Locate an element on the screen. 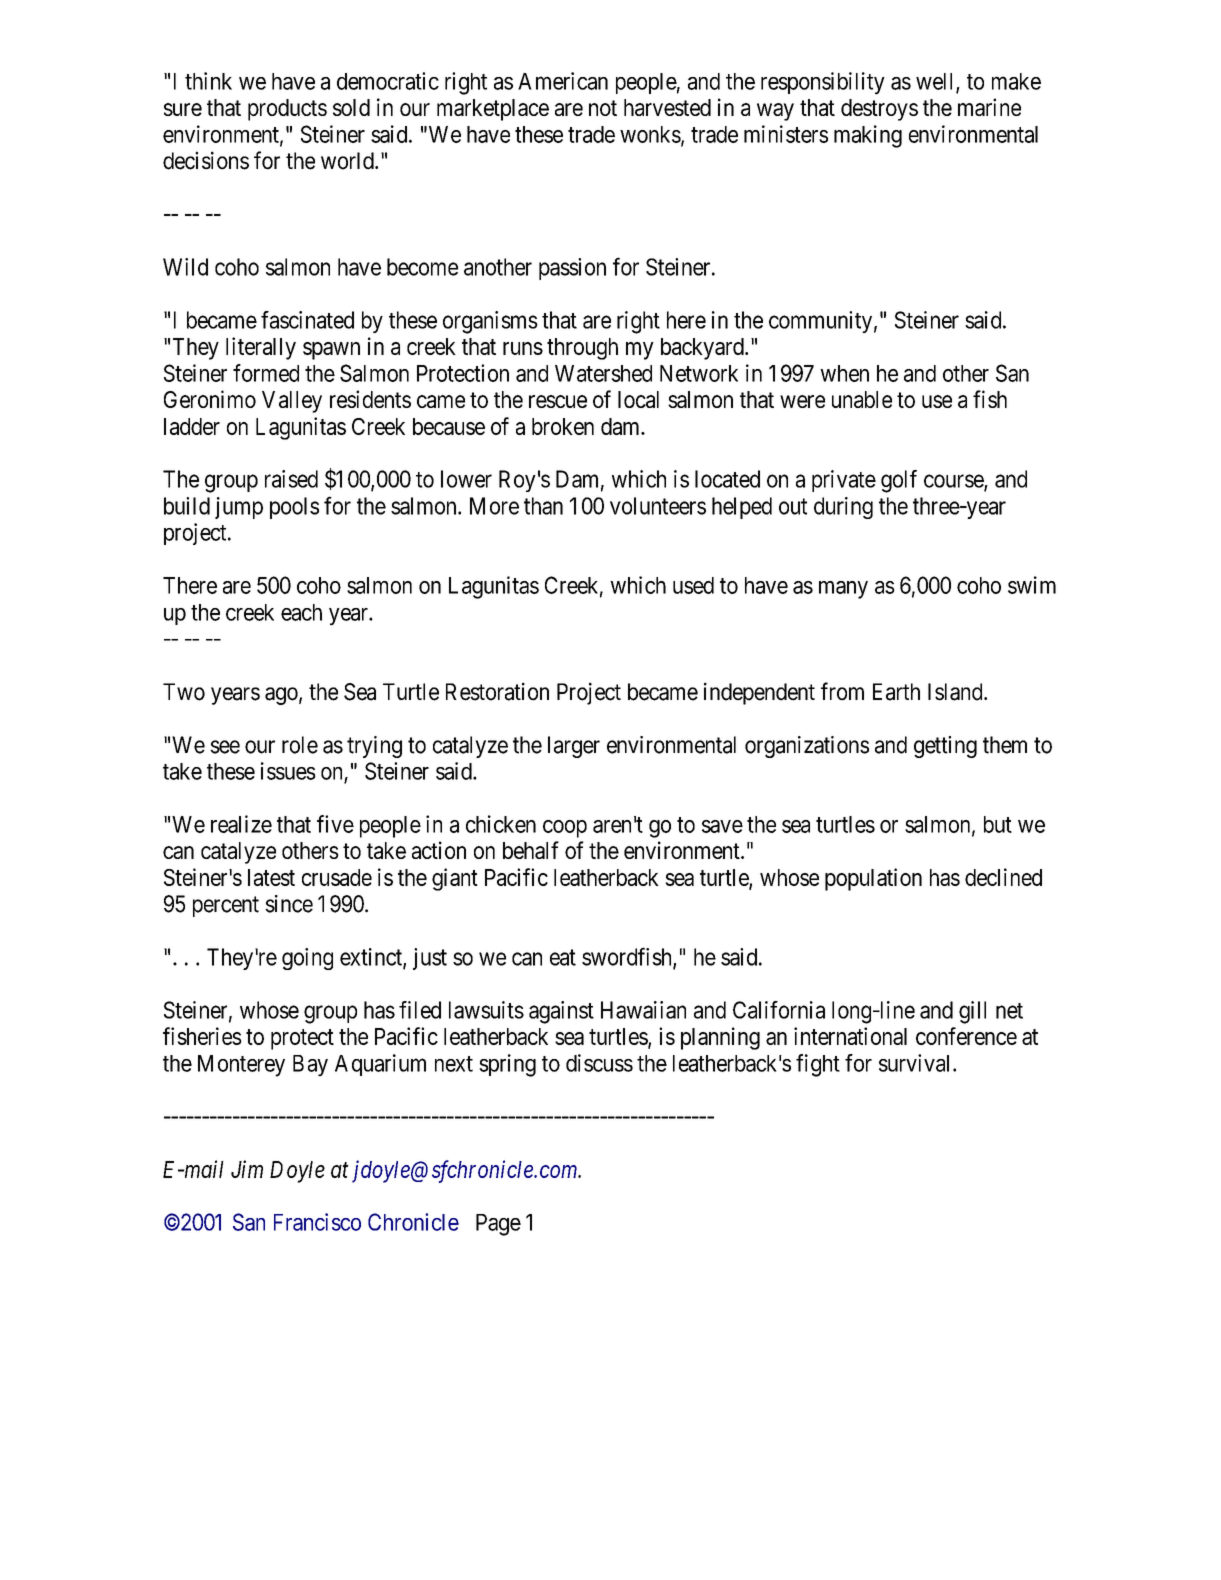 This screenshot has height=1580, width=1221. well is located at coordinates (936, 82).
